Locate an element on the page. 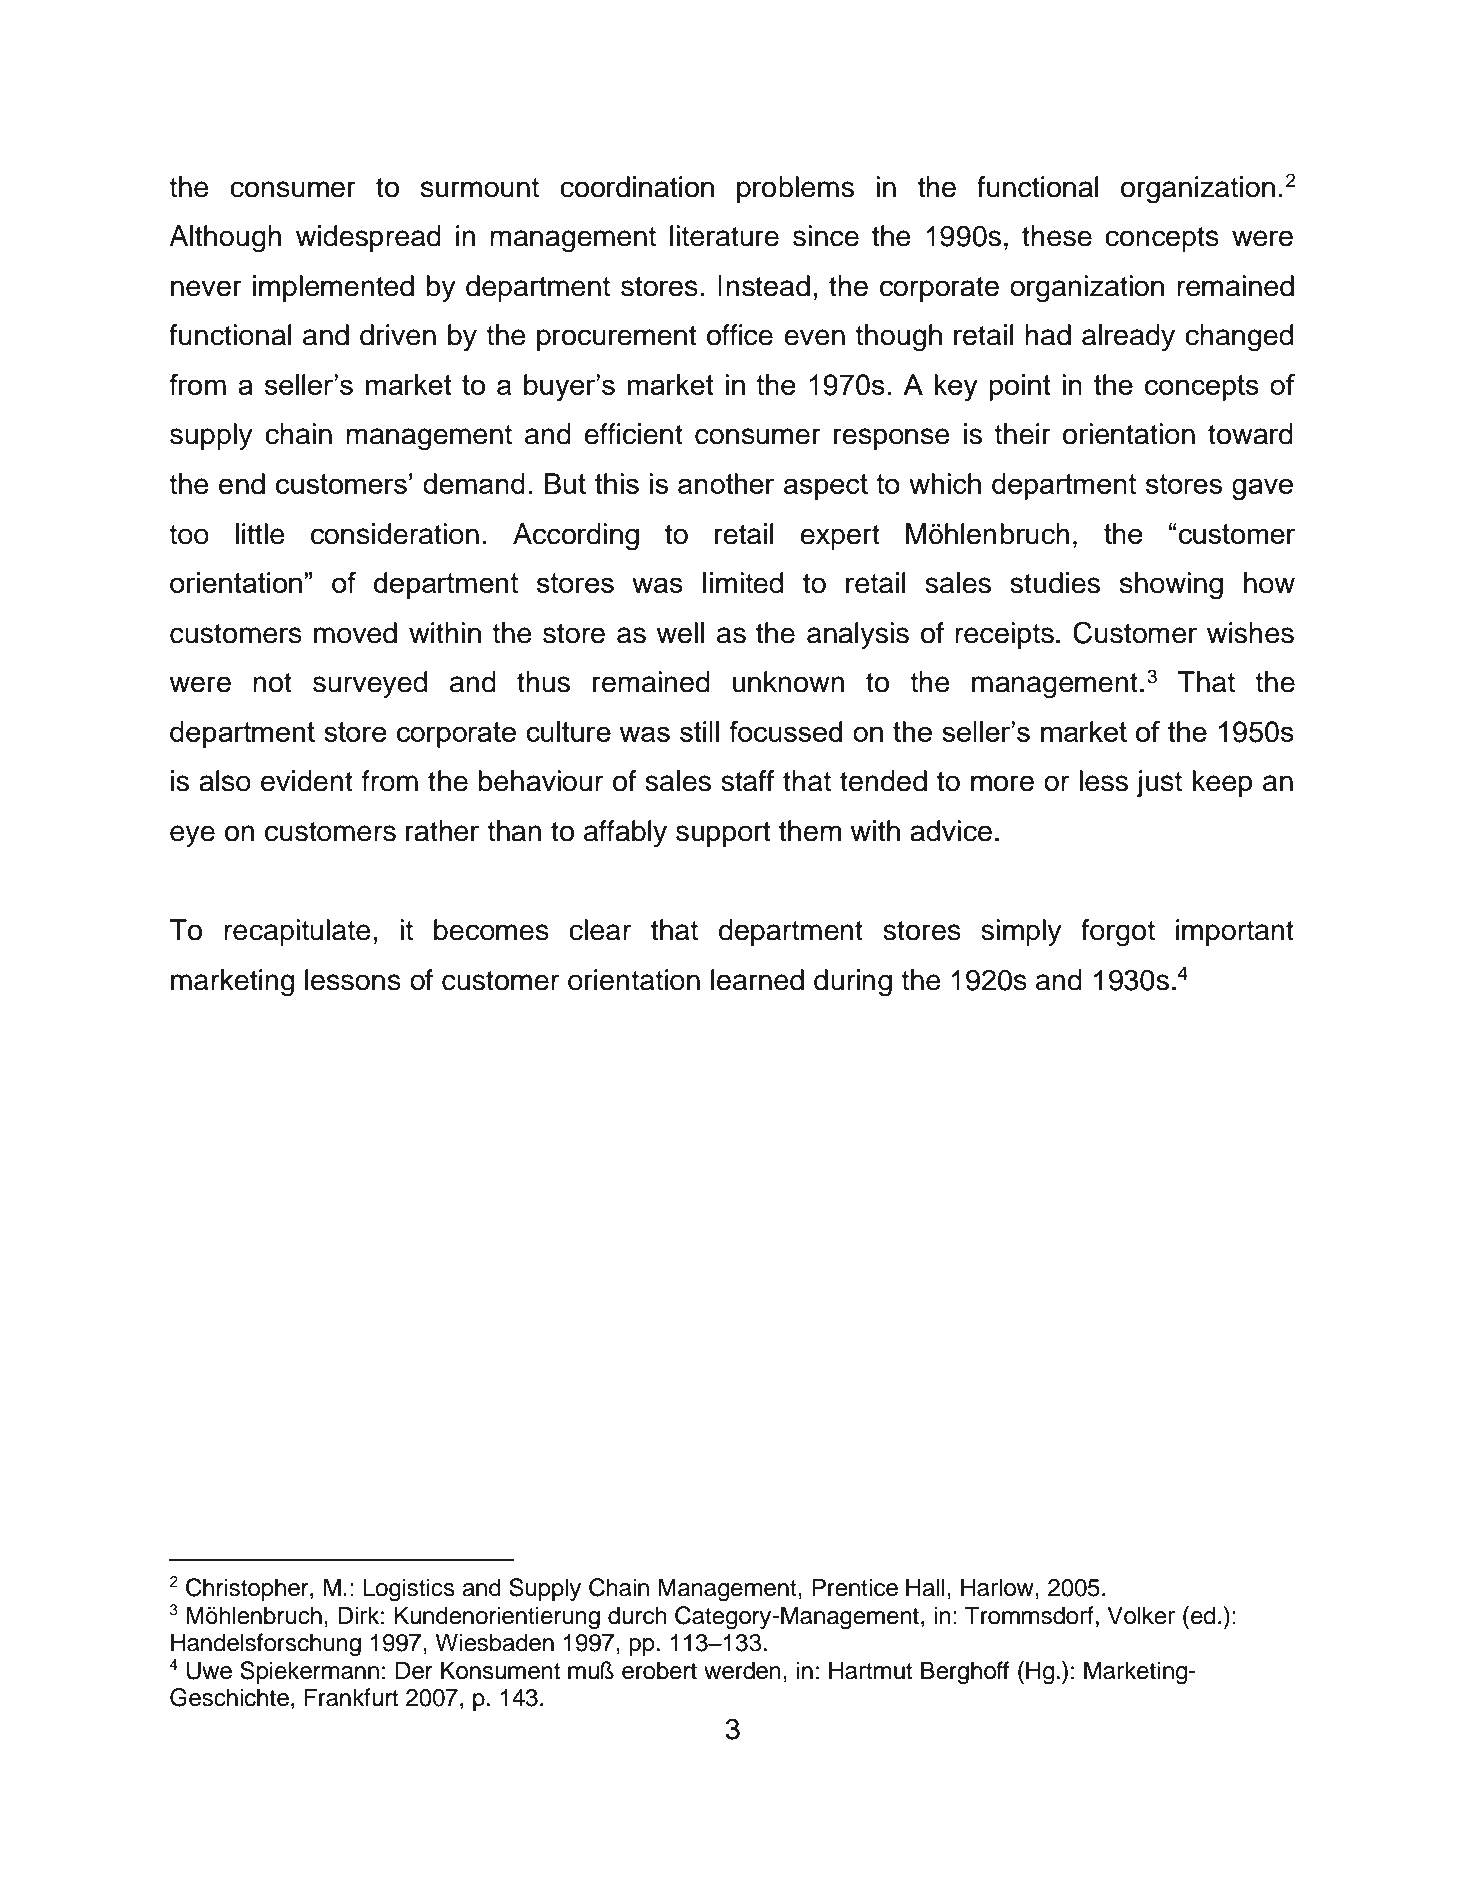 The image size is (1465, 1896). widespread is located at coordinates (368, 238).
